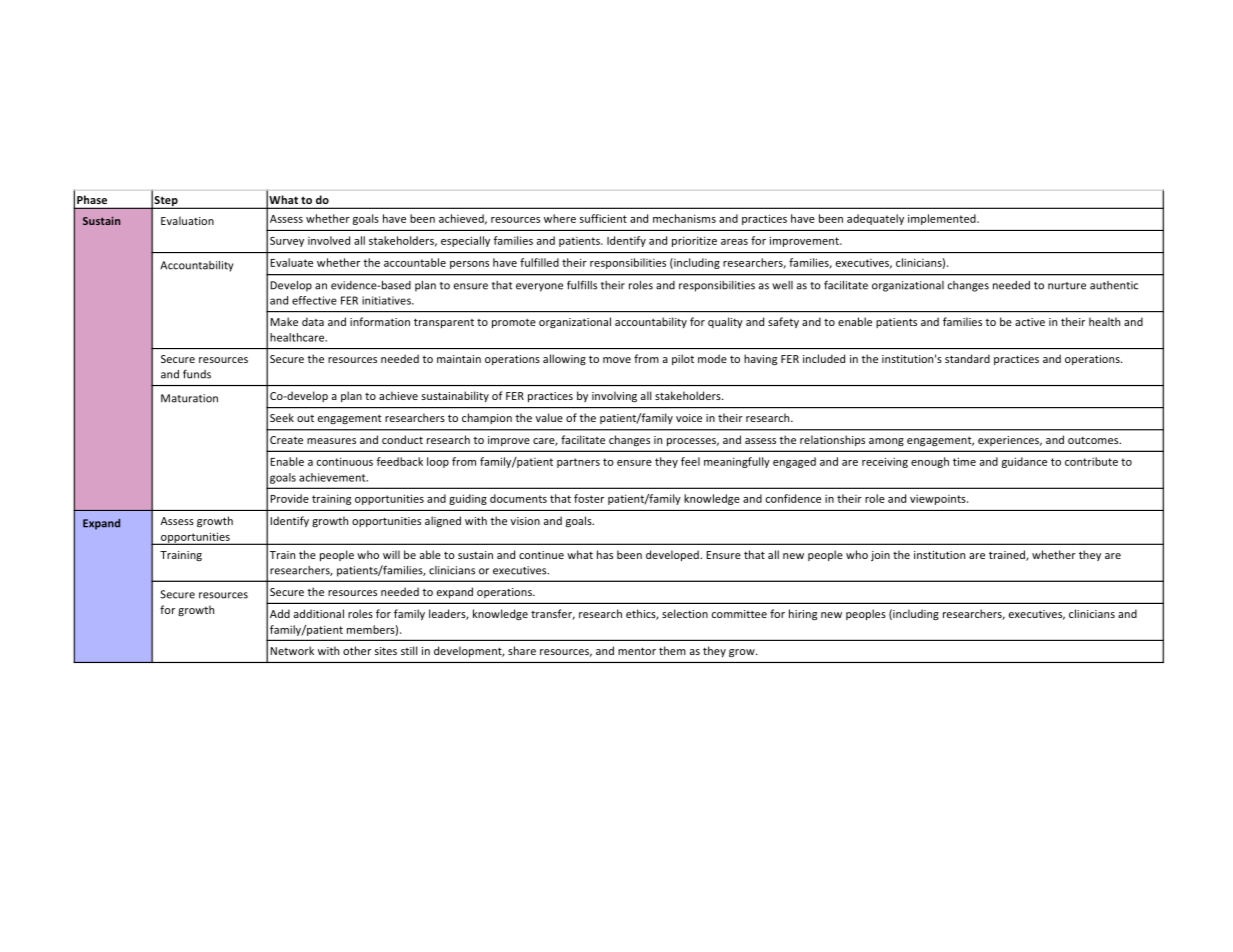  What do you see at coordinates (289, 498) in the image?
I see `Provide` at bounding box center [289, 498].
